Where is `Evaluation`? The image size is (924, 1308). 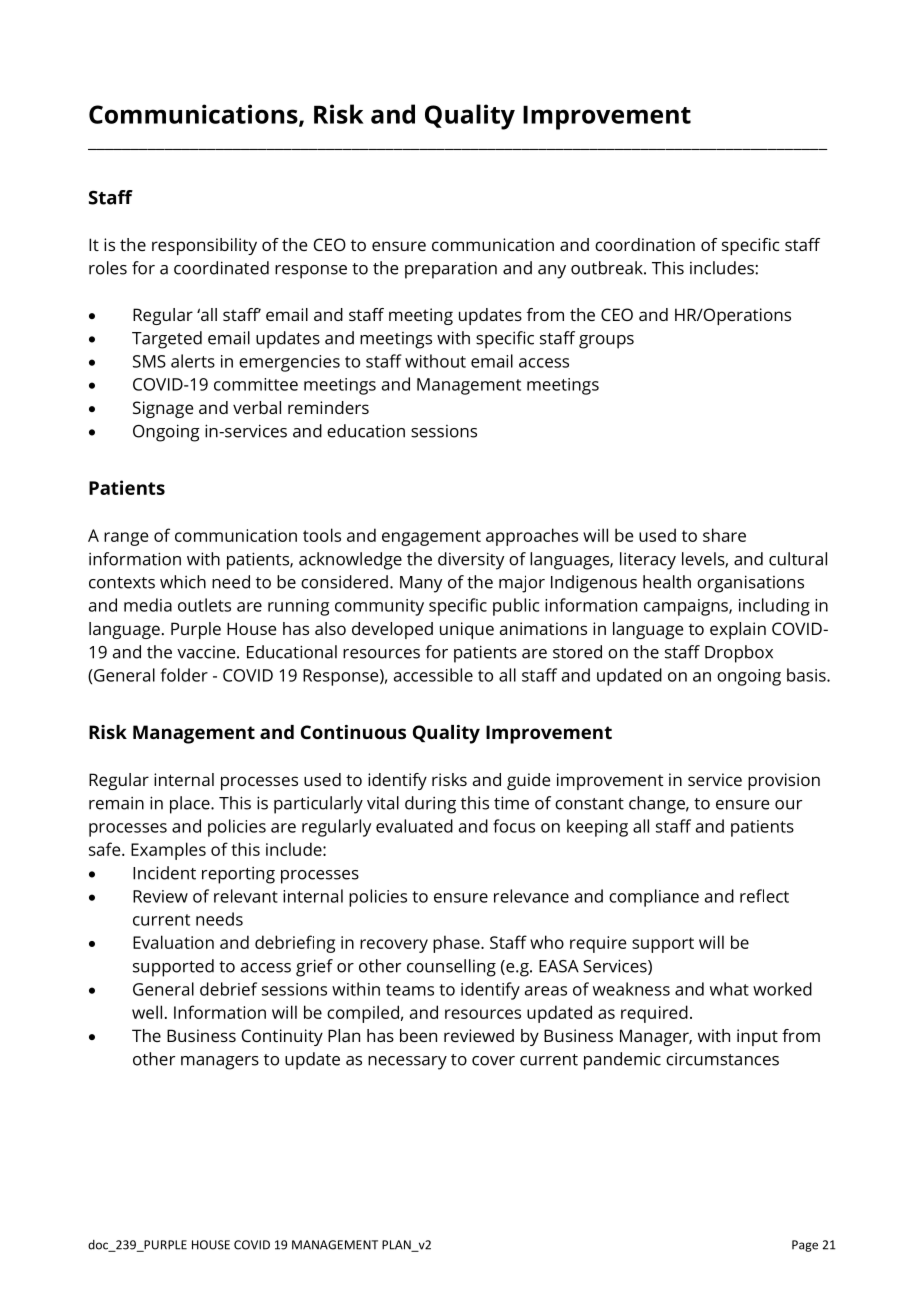 Evaluation is located at coordinates (173, 942).
